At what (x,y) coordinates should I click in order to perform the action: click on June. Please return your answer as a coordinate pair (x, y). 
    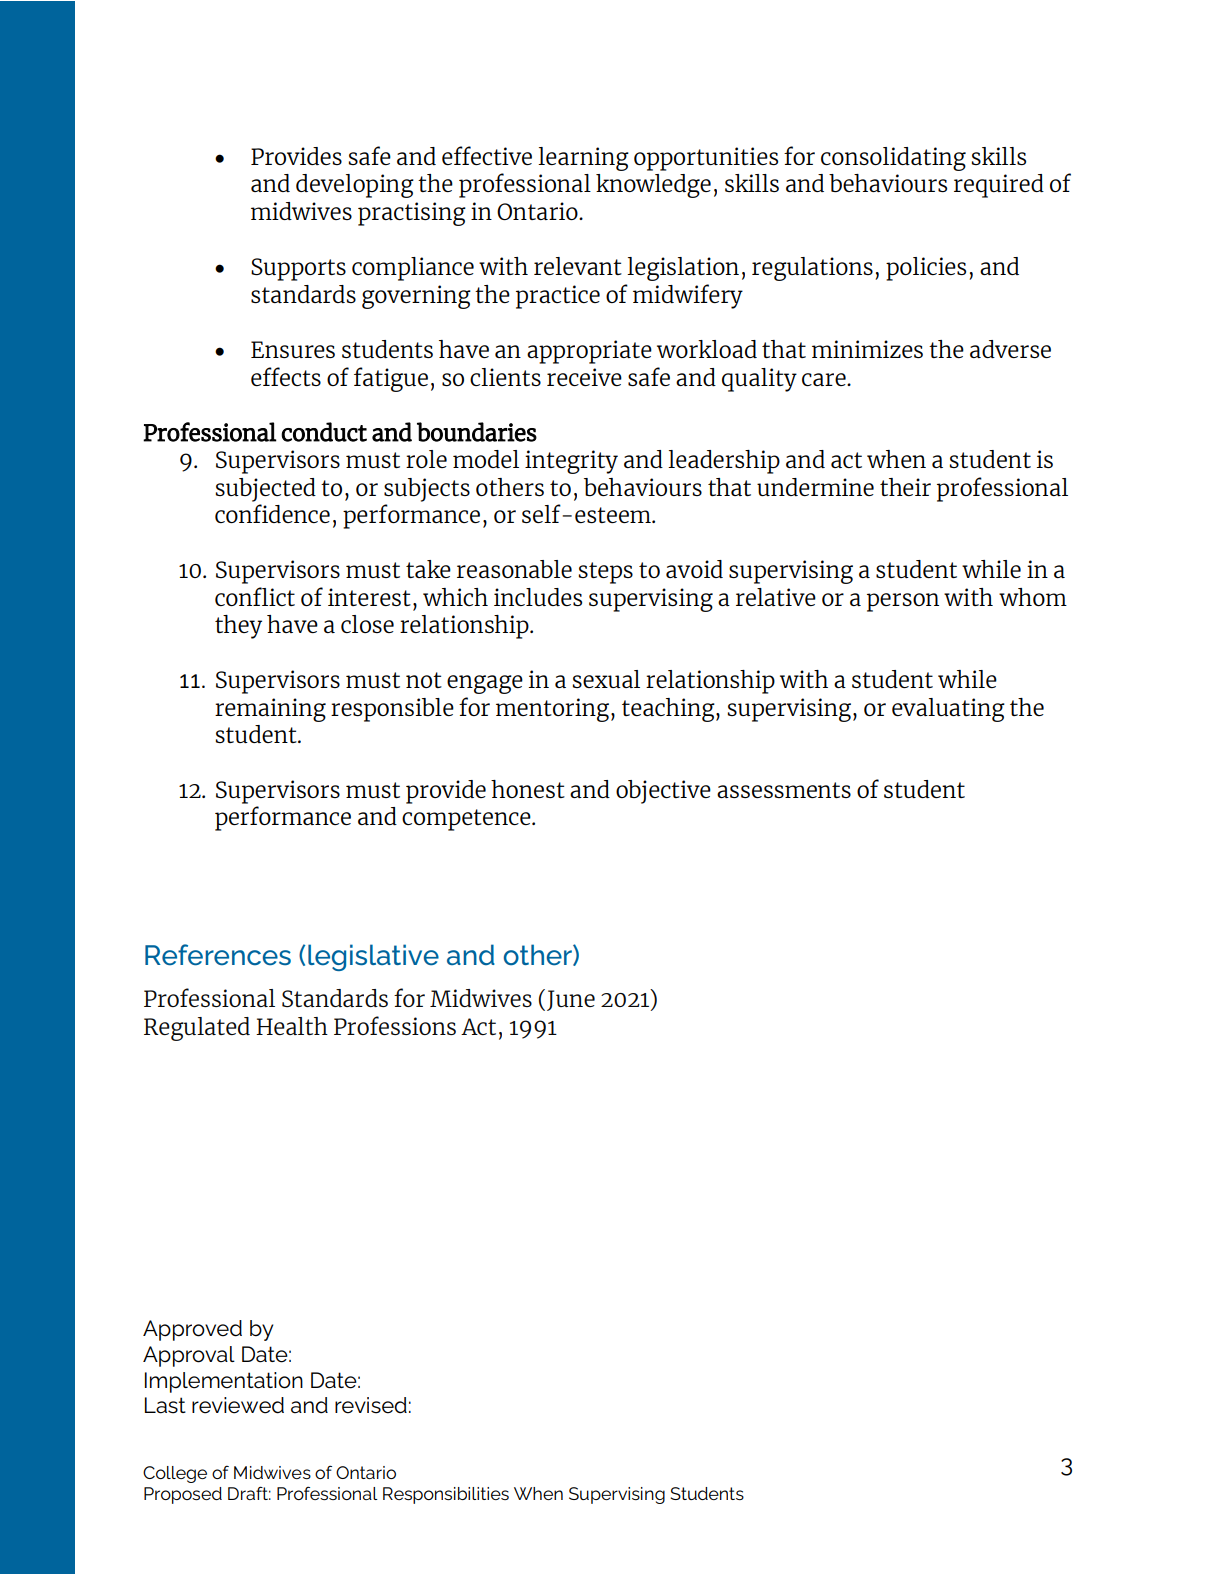
    Looking at the image, I should click on (571, 1000).
